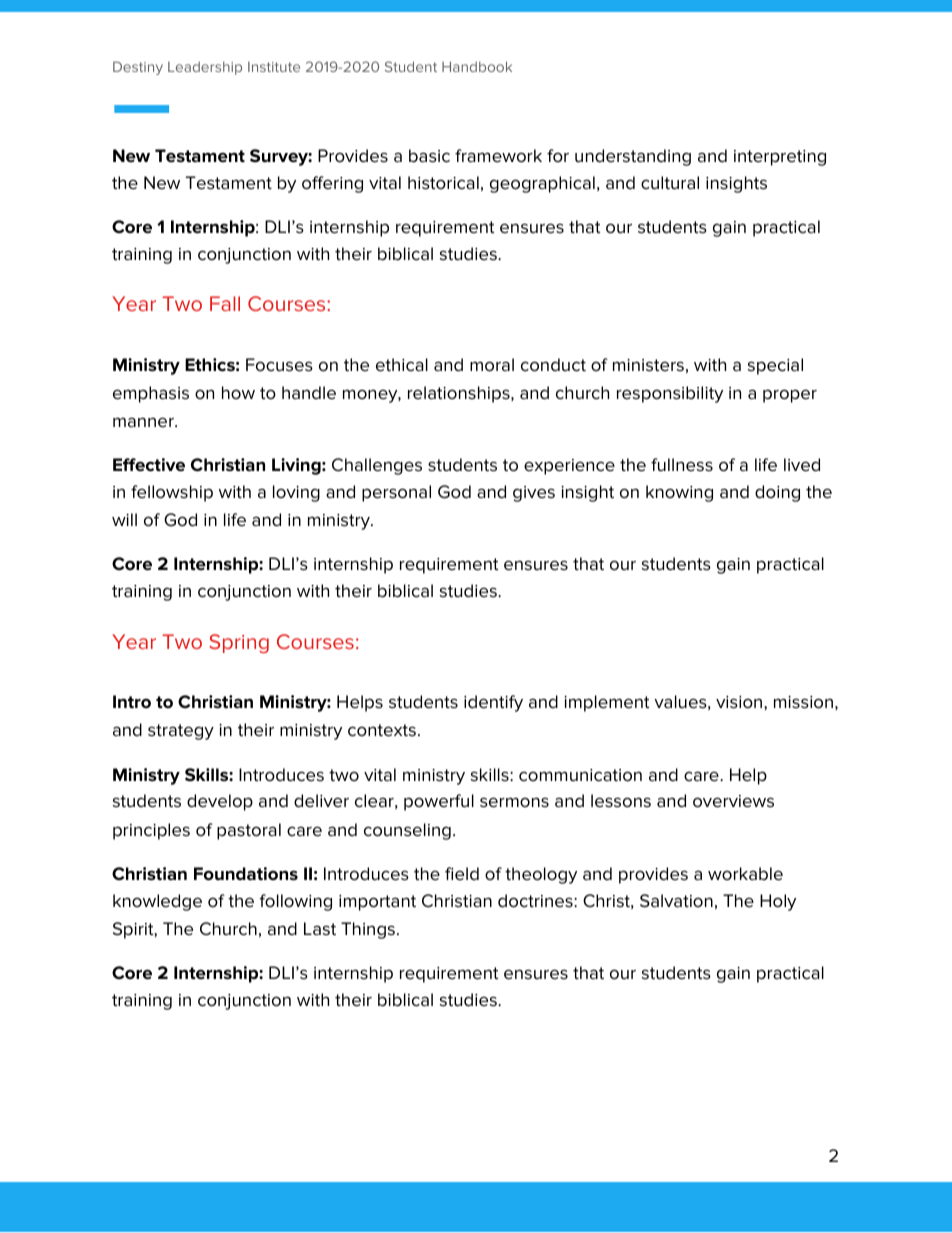  Describe the element at coordinates (676, 901) in the screenshot. I see `Salvation` at that location.
